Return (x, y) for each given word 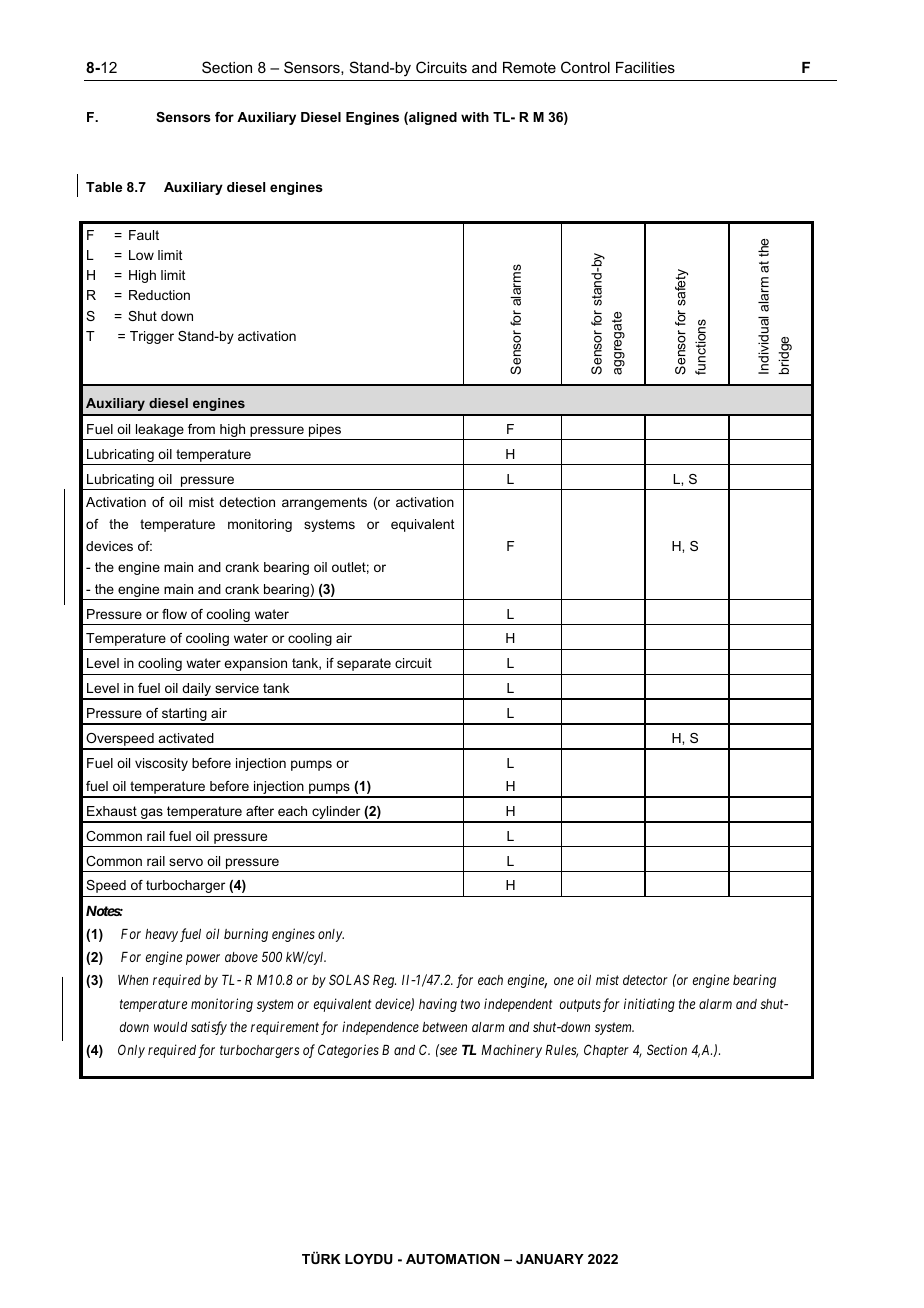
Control (585, 67)
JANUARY (550, 1259)
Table (104, 187)
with (475, 117)
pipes (325, 430)
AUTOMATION (453, 1259)
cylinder (336, 814)
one (564, 981)
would (170, 1027)
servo (186, 862)
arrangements (324, 503)
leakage (160, 432)
